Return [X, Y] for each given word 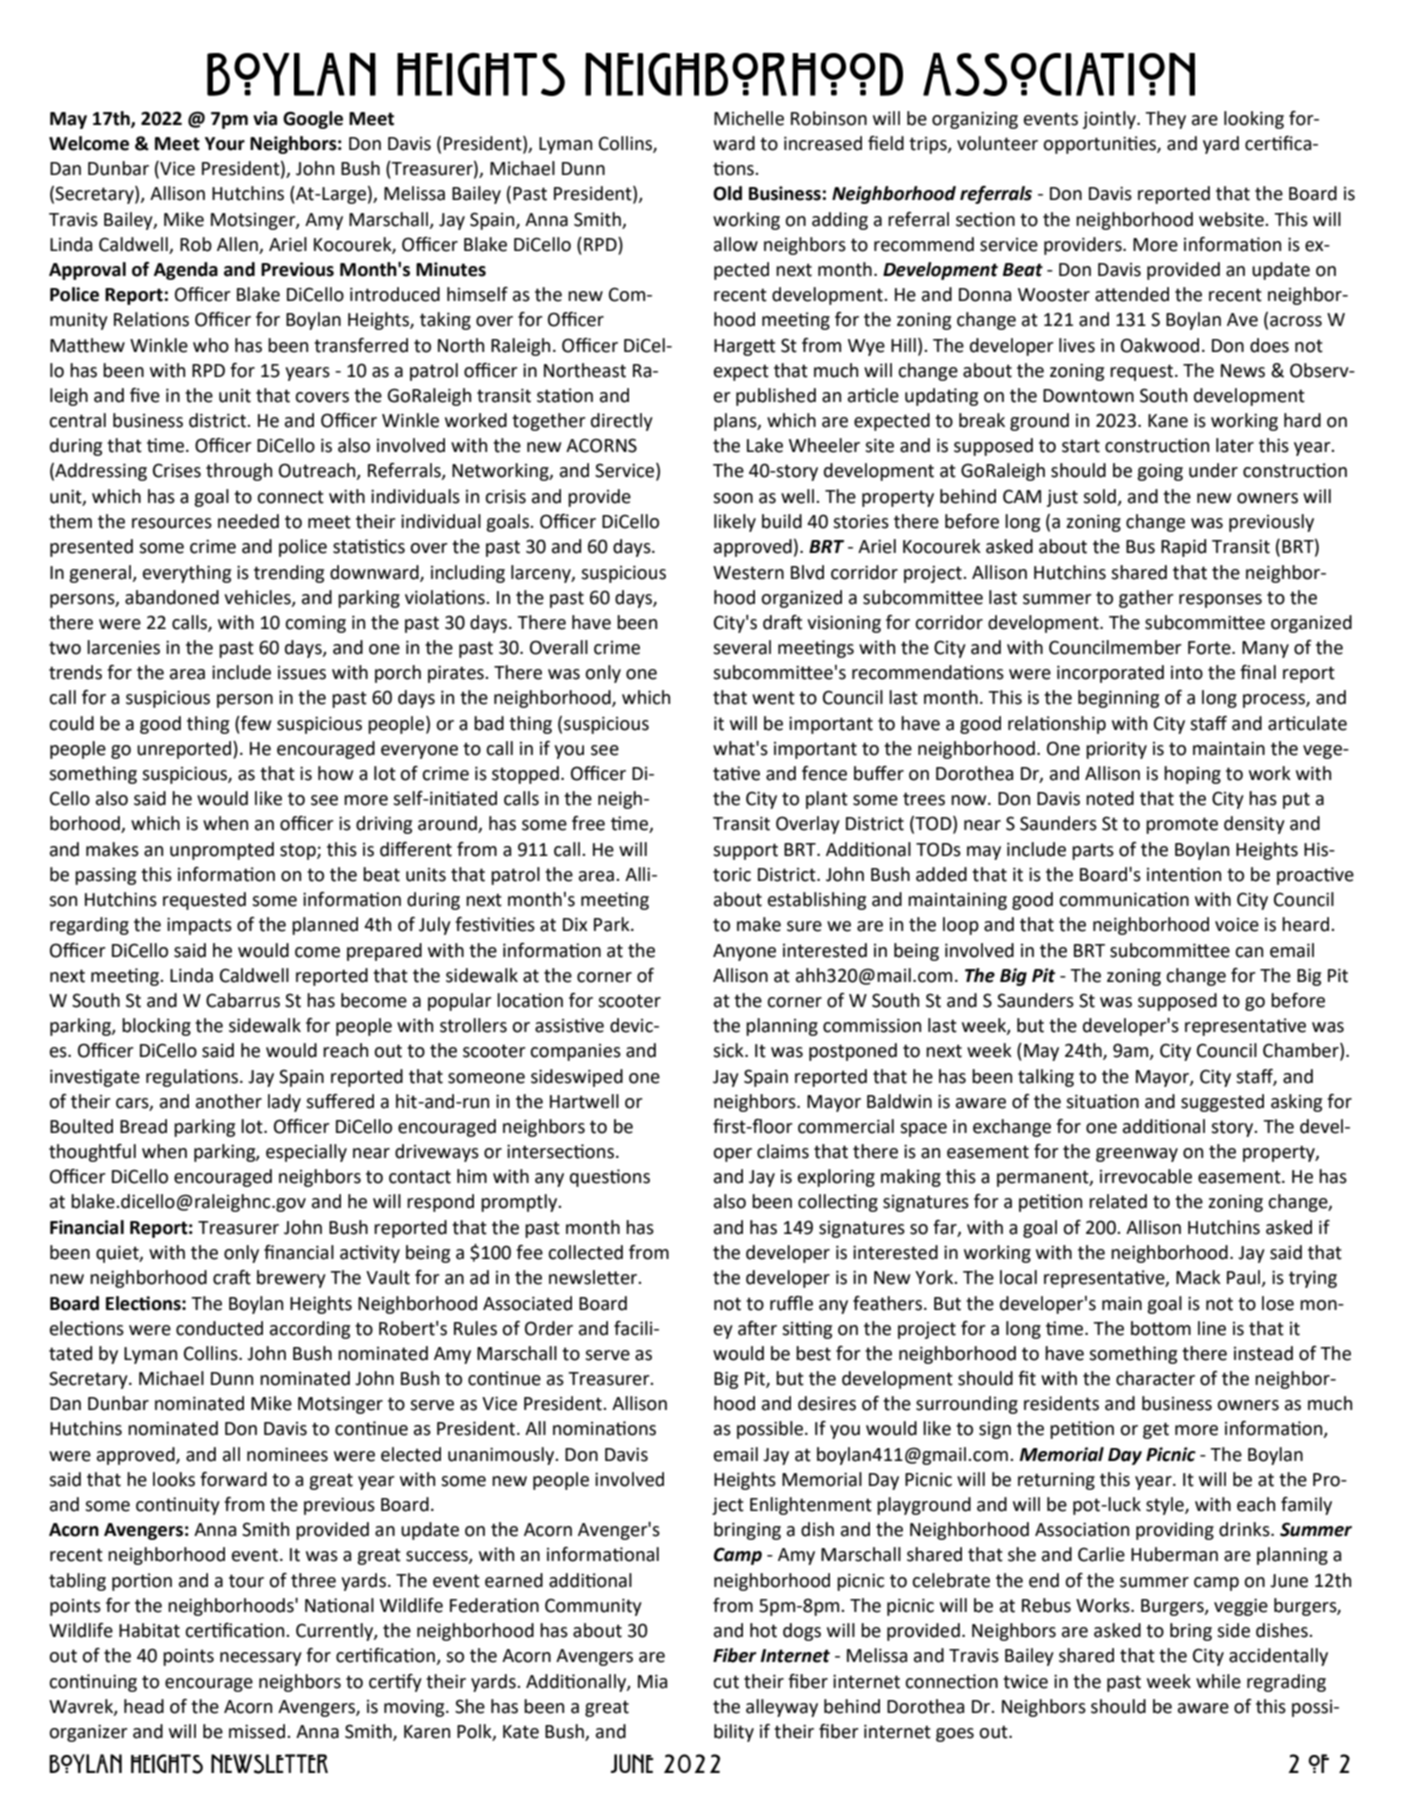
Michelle [749, 118]
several [742, 647]
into [1187, 673]
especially [306, 1153]
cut [726, 1682]
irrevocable [1146, 1176]
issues [302, 673]
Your [225, 144]
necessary [261, 1659]
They [1165, 120]
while [1218, 1681]
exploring [836, 1178]
